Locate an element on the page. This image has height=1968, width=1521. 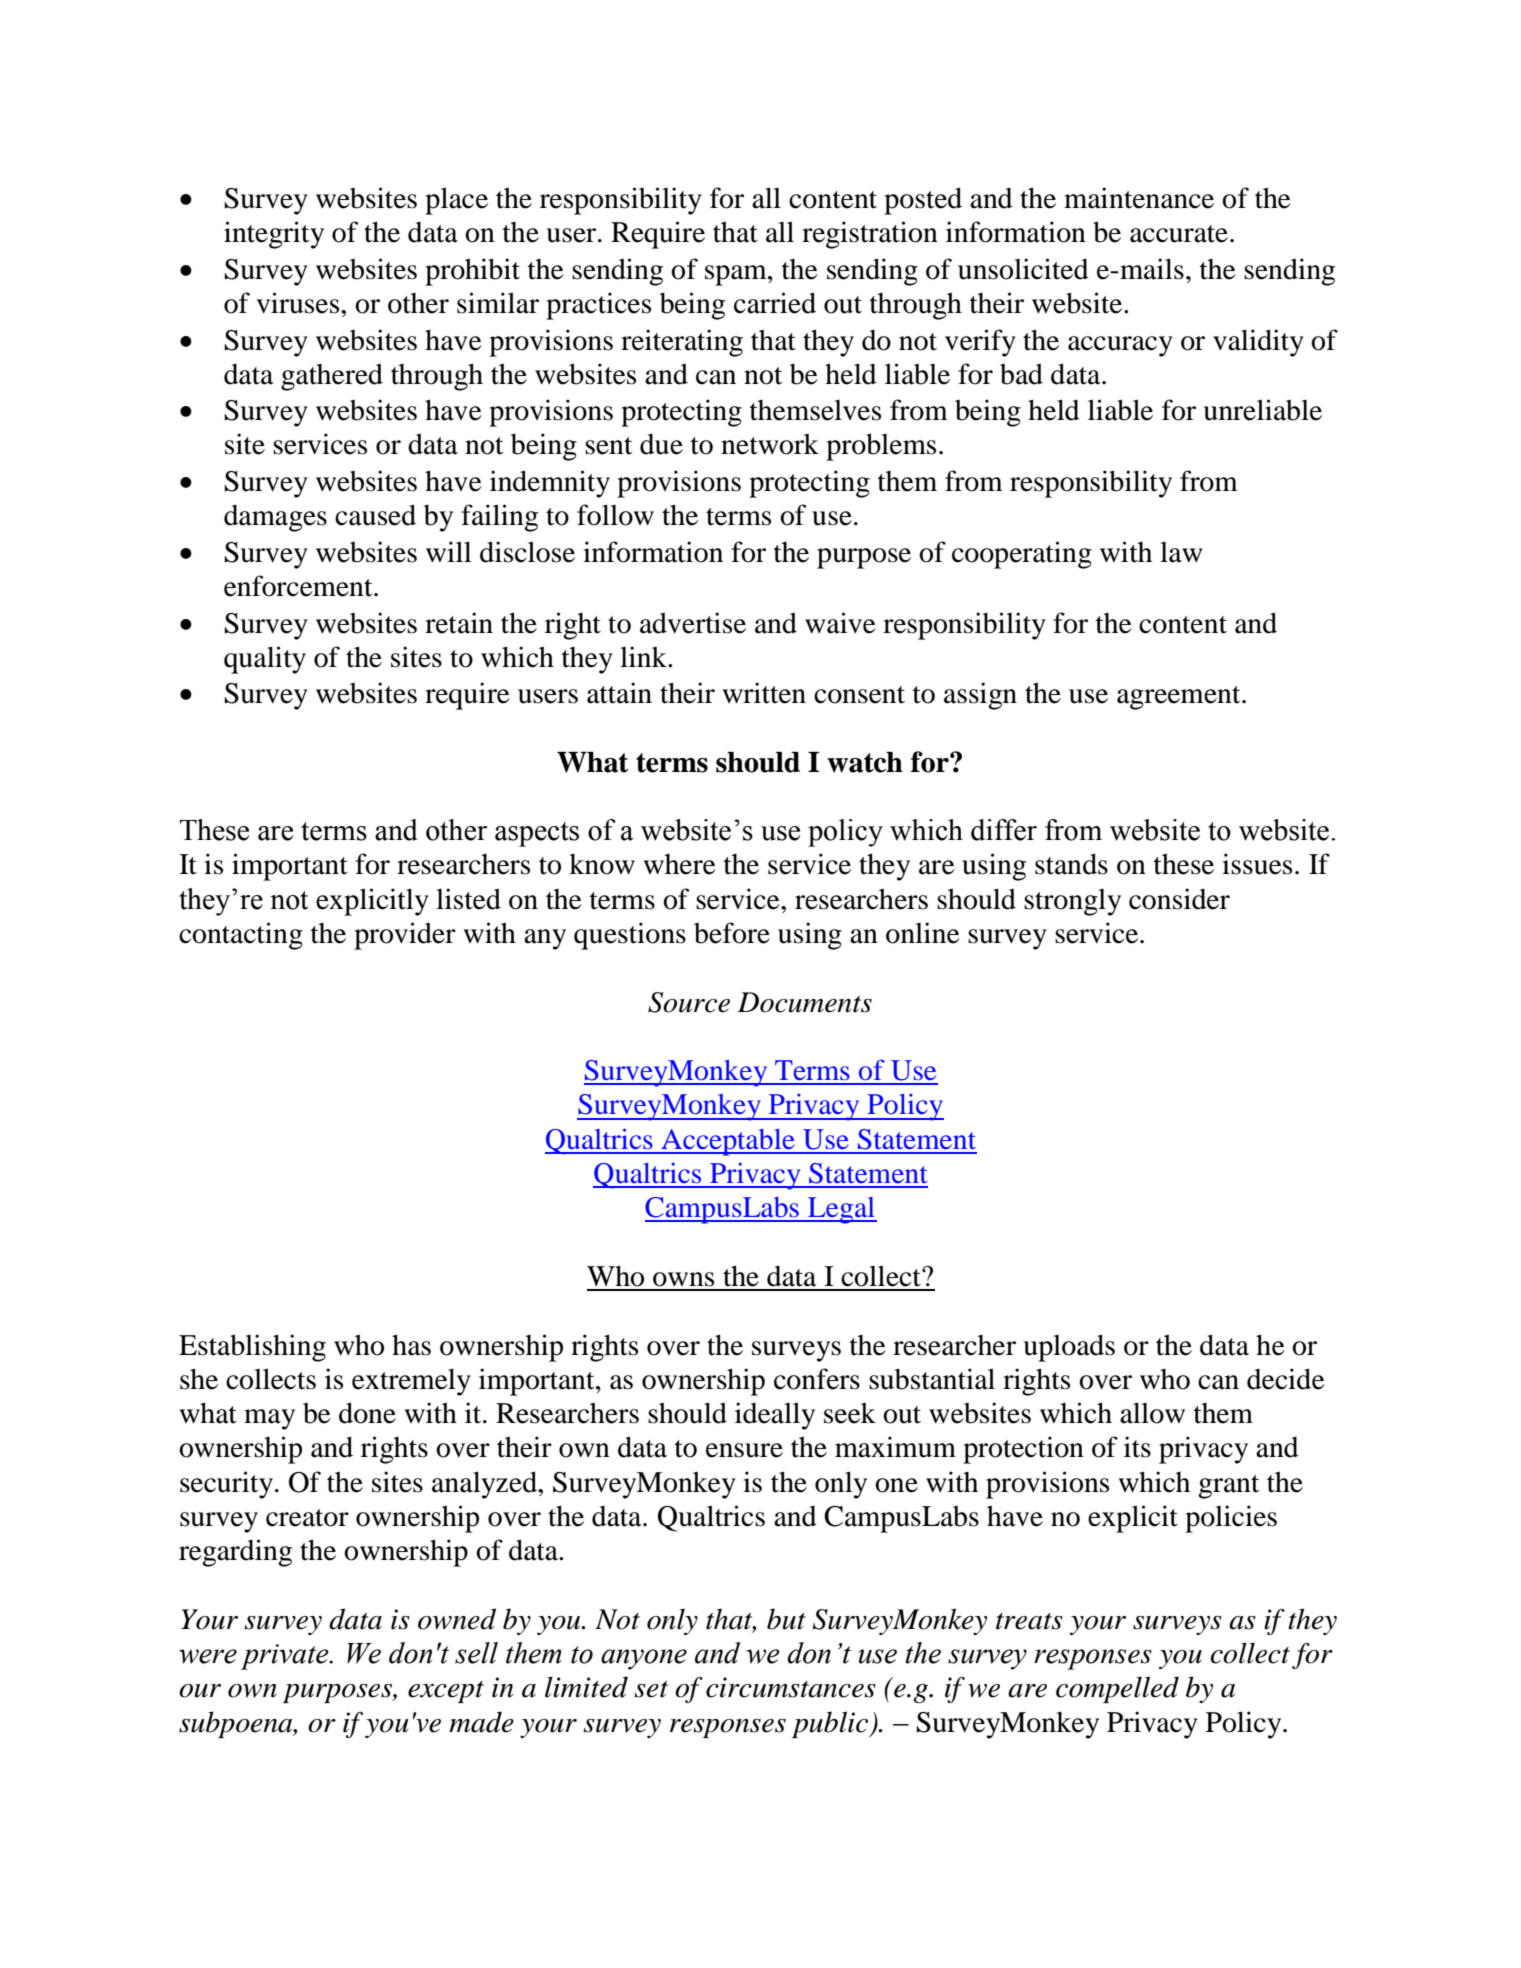
network is located at coordinates (770, 444).
